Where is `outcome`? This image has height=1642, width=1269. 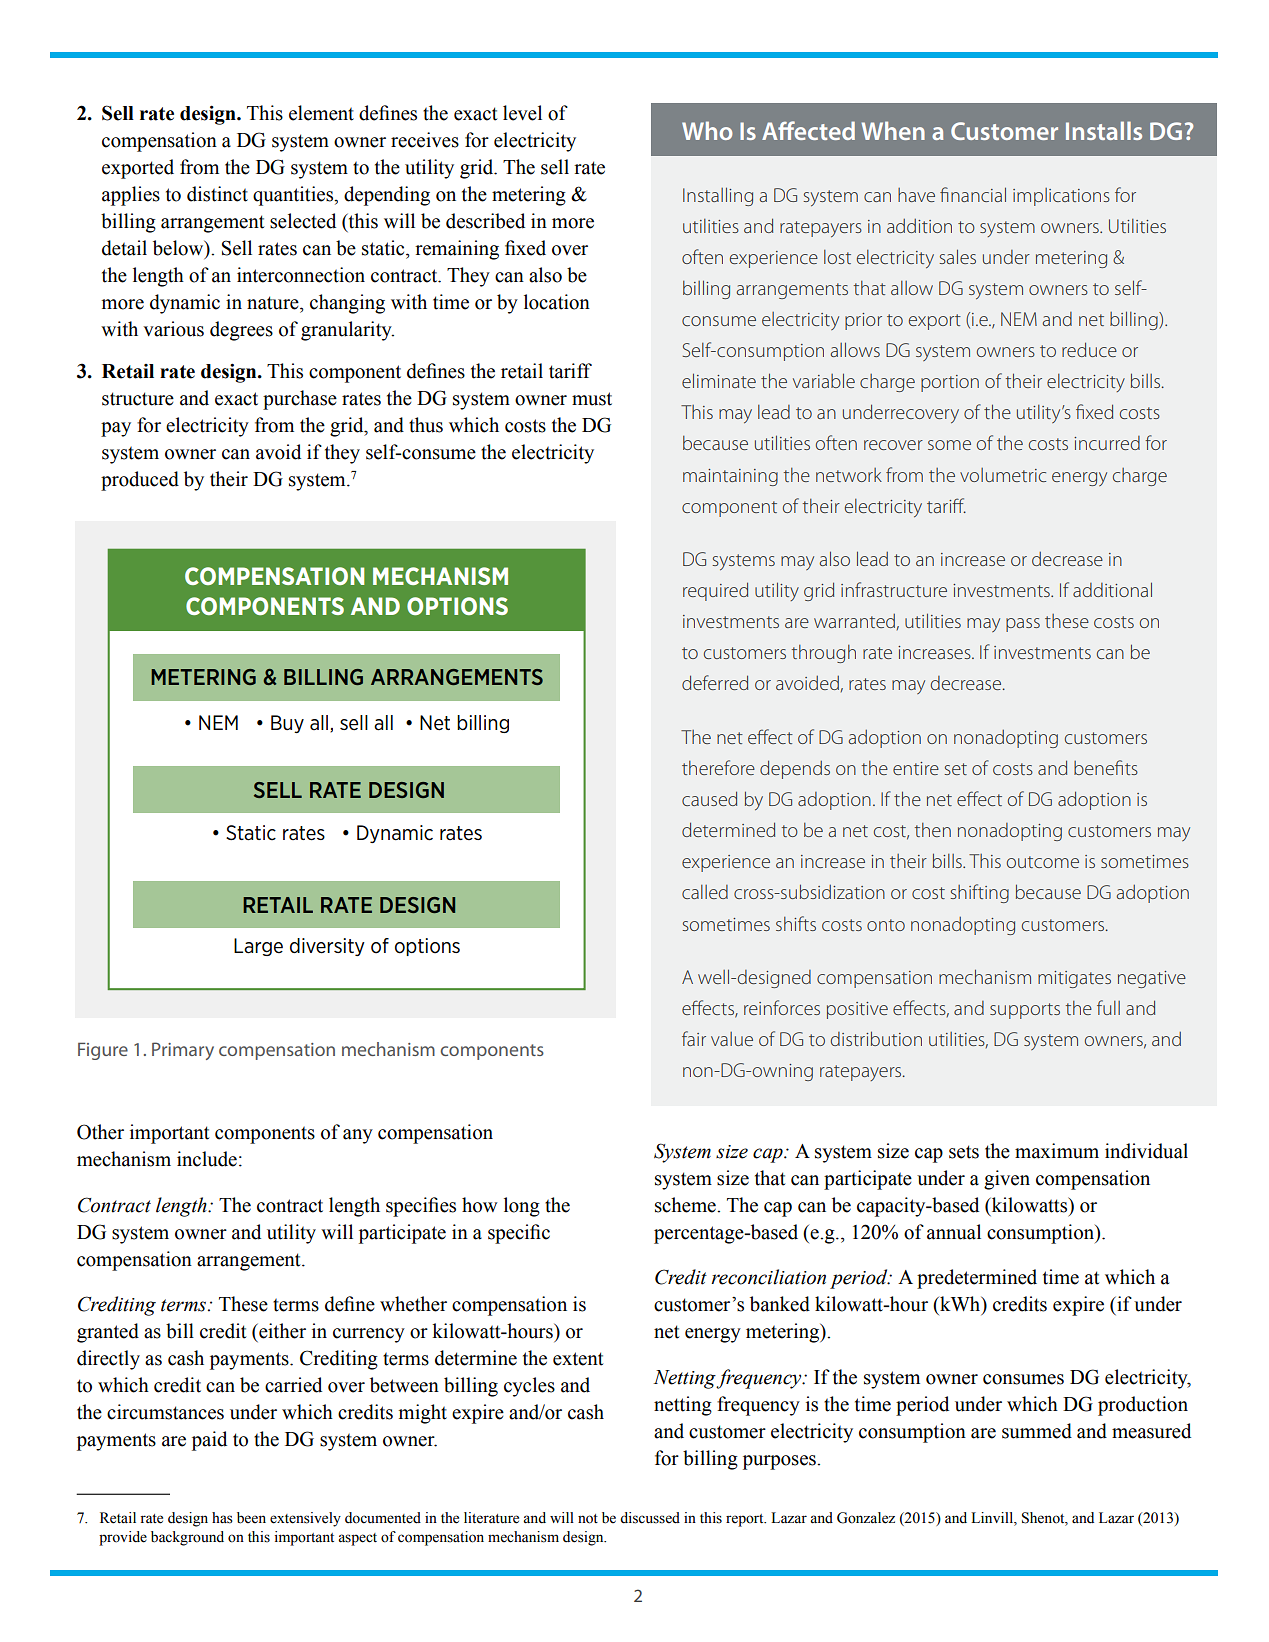 outcome is located at coordinates (1043, 862).
